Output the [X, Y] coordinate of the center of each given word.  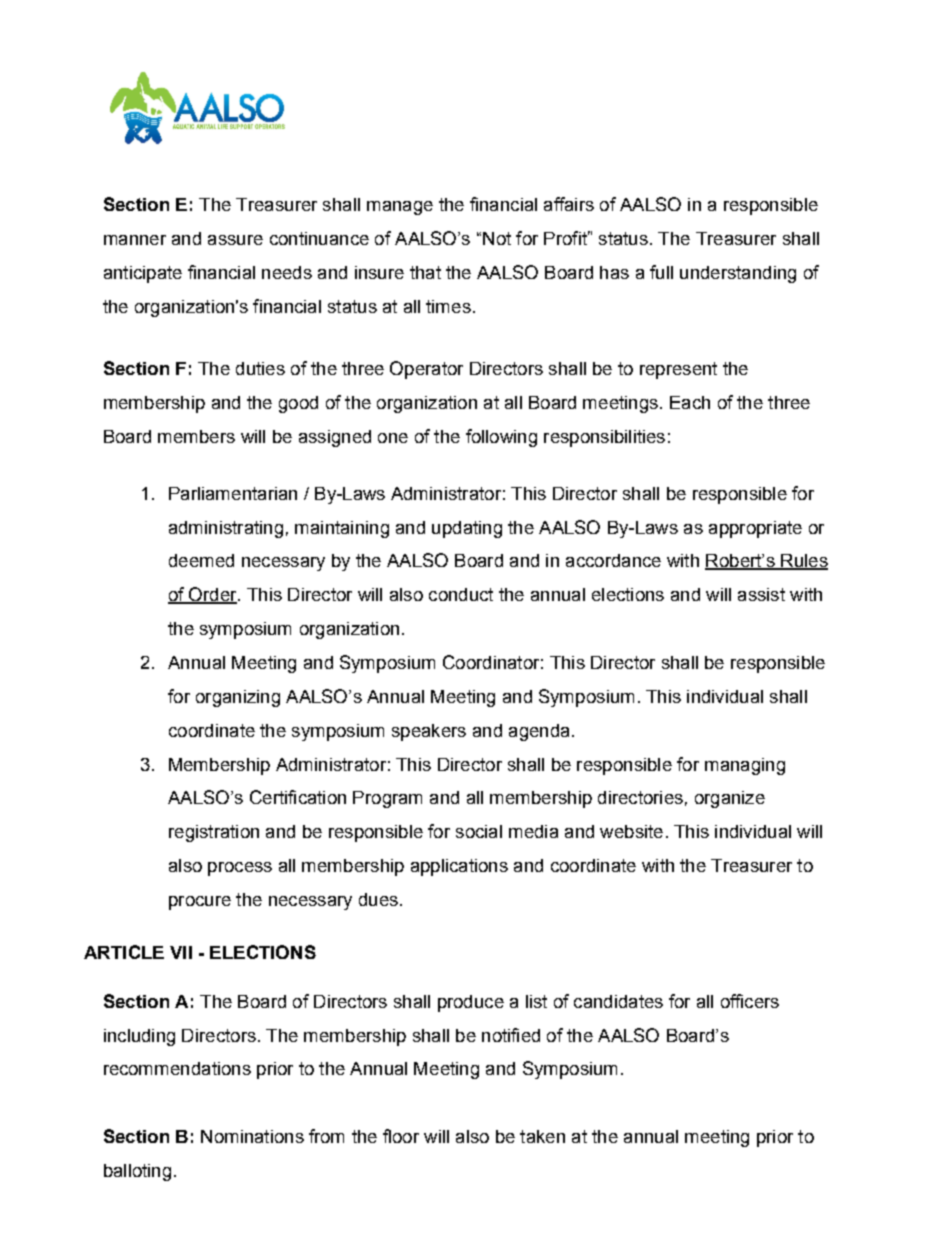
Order [213, 595]
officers [750, 1001]
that [425, 272]
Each [690, 402]
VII [181, 952]
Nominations [252, 1136]
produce [471, 1003]
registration [214, 833]
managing [745, 766]
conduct [461, 594]
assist [761, 594]
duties [260, 368]
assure [235, 240]
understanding [738, 274]
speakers [429, 732]
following [501, 438]
